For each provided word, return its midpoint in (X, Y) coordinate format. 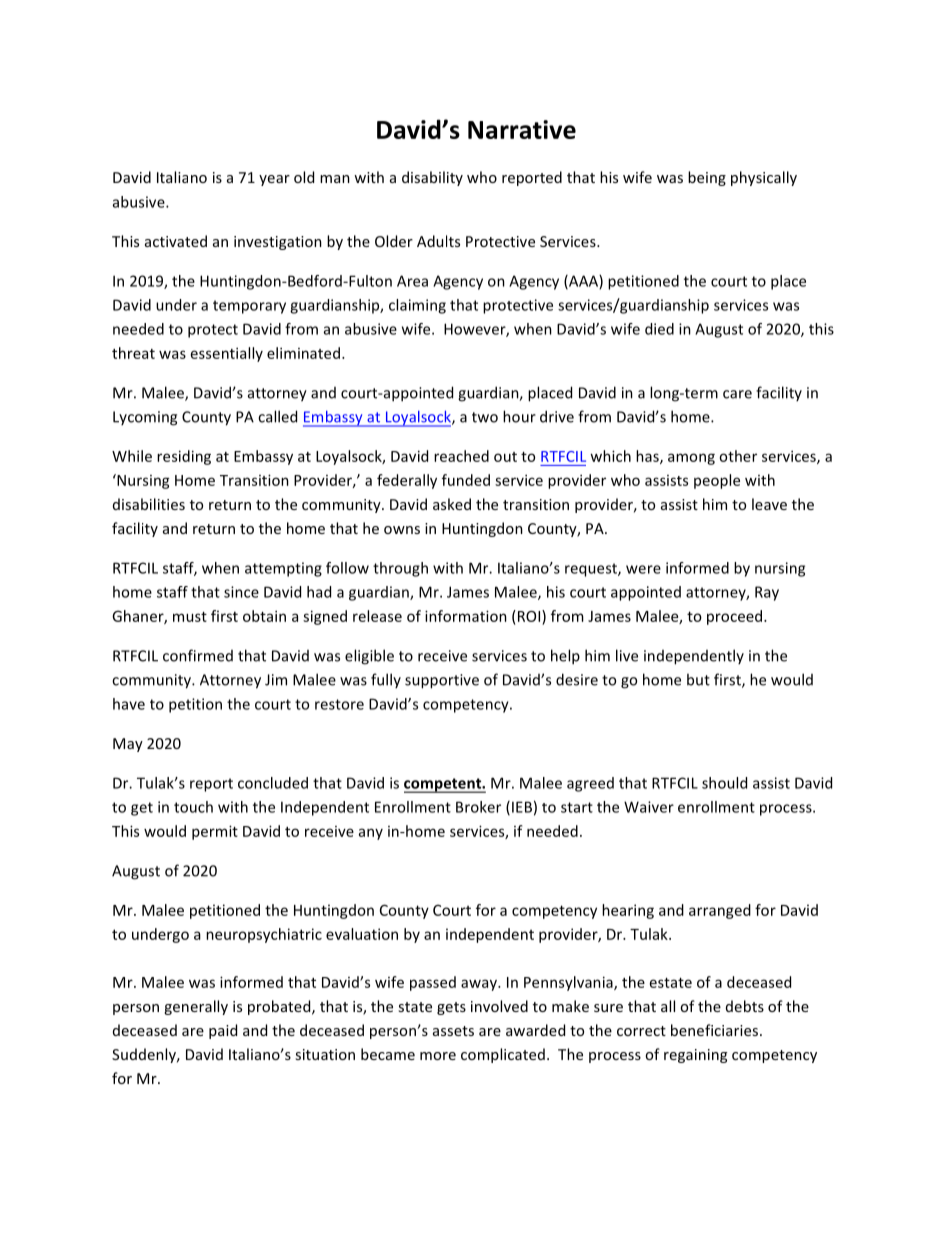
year (274, 180)
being (707, 178)
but (698, 679)
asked (452, 504)
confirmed (198, 655)
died (659, 329)
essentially (227, 354)
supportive (442, 681)
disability (432, 178)
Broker (478, 807)
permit (215, 832)
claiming (417, 306)
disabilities (149, 504)
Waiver (649, 807)
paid (223, 1031)
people (717, 481)
